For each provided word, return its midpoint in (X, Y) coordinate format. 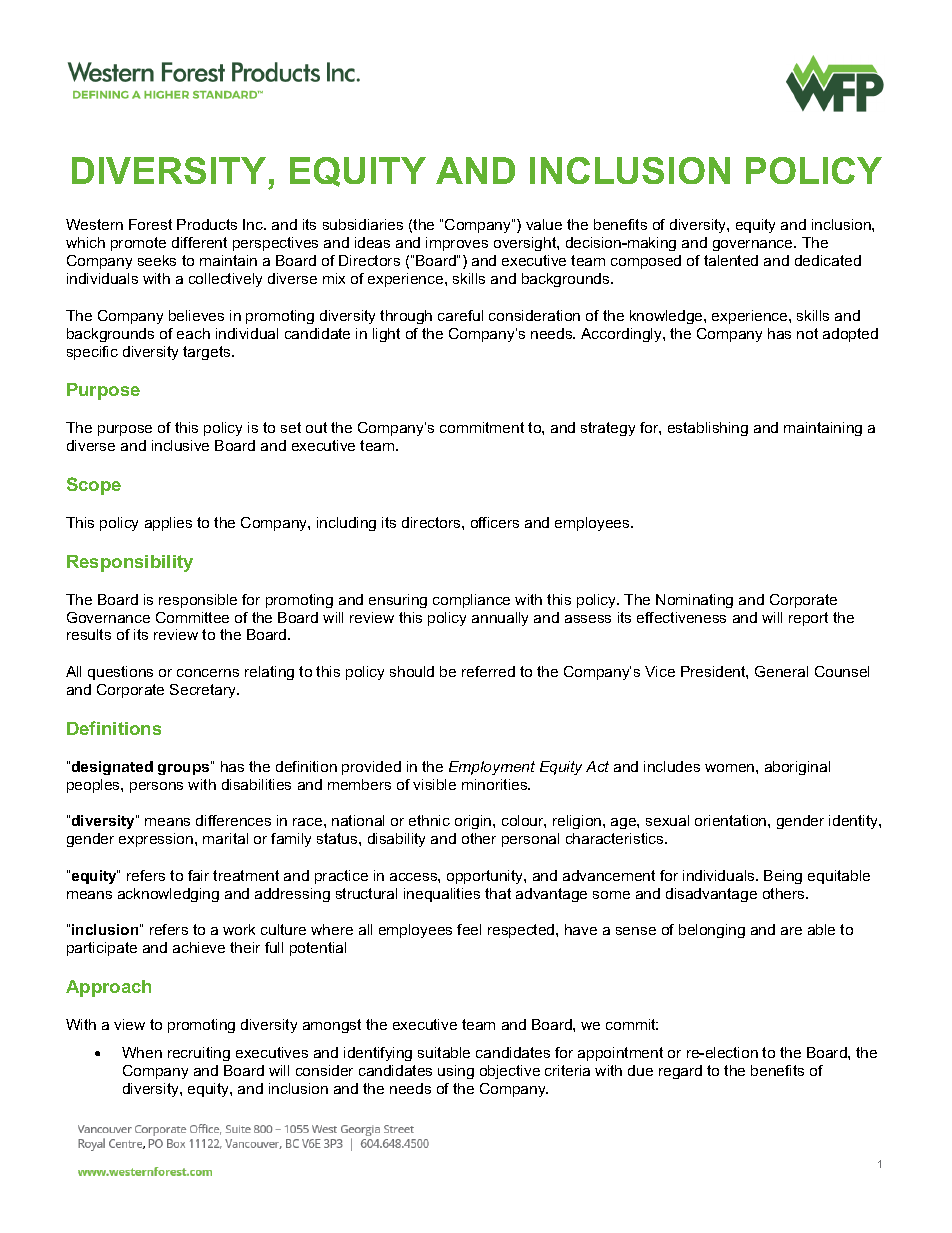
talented (731, 260)
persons (156, 787)
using (456, 1072)
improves (457, 244)
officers (495, 522)
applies (168, 524)
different (199, 242)
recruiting (199, 1054)
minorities (496, 784)
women (731, 768)
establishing (708, 429)
